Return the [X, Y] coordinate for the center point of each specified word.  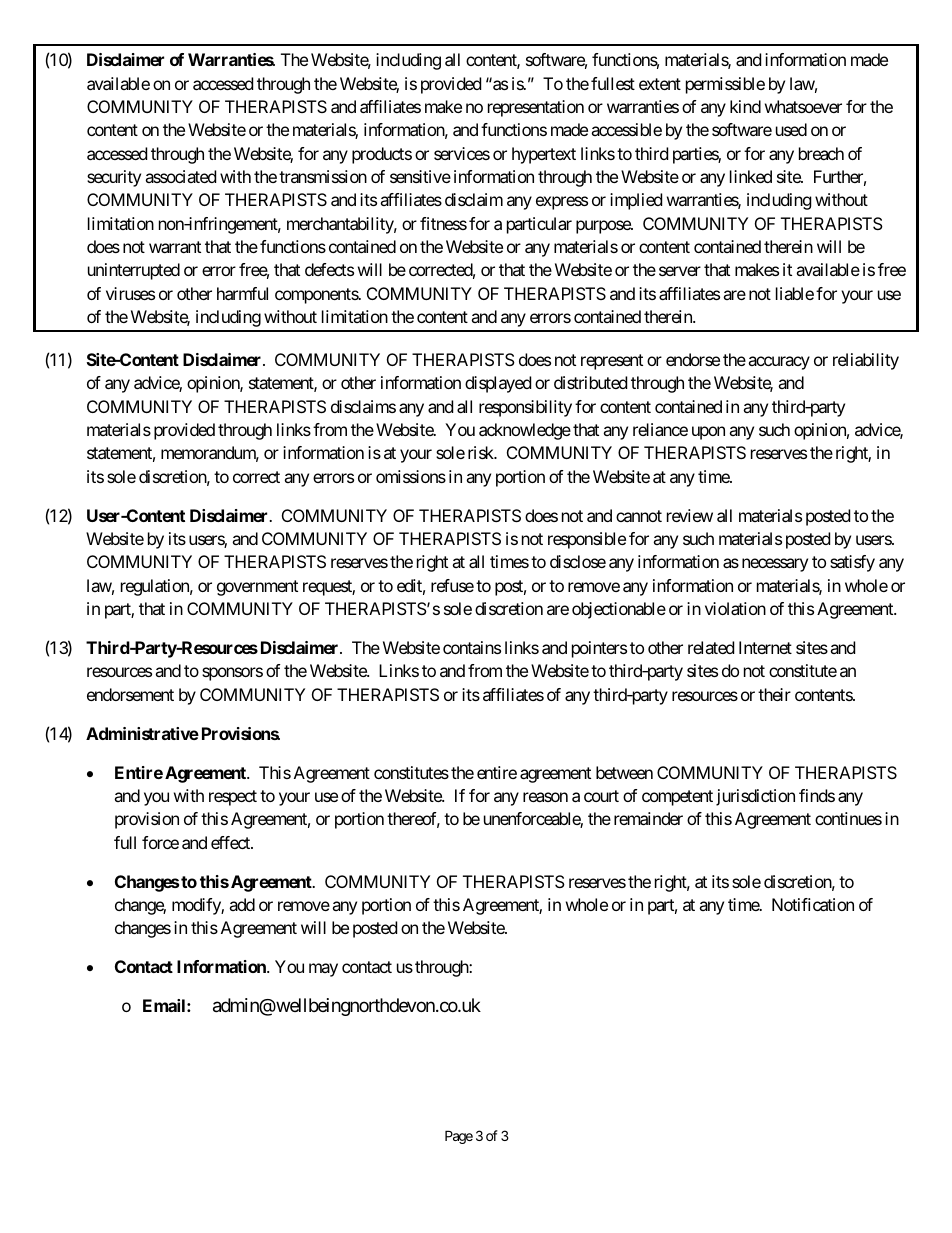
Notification [813, 904]
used [791, 129]
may [323, 970]
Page [459, 1137]
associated [180, 176]
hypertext [544, 155]
